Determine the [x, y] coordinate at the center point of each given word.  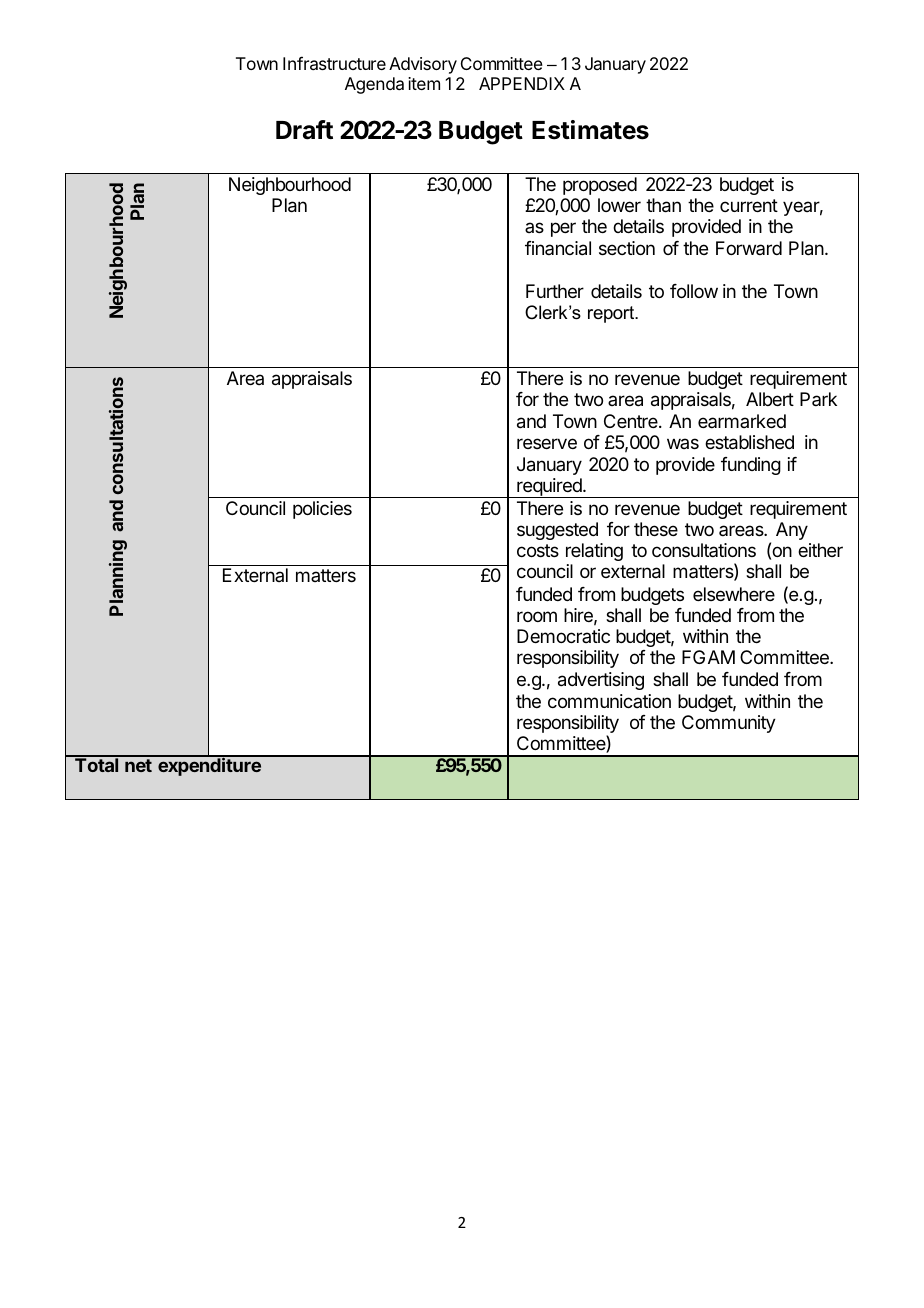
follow [694, 291]
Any [792, 531]
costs [538, 550]
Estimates [590, 130]
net [138, 765]
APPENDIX [522, 83]
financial [558, 248]
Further [555, 291]
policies [322, 510]
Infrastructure [334, 63]
